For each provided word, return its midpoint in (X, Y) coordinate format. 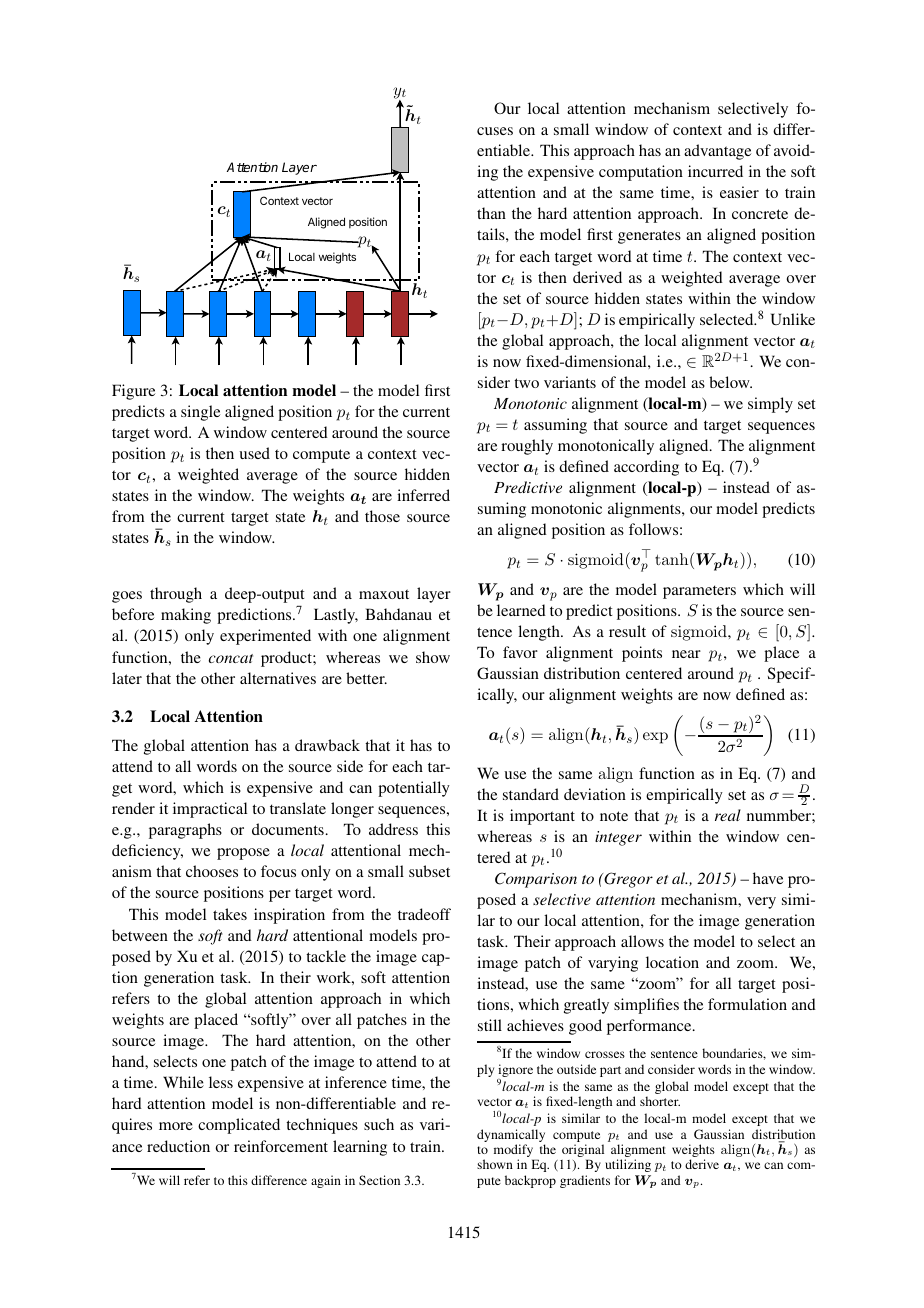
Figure (133, 392)
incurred (715, 171)
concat (231, 658)
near (686, 654)
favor (520, 652)
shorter (660, 1101)
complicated (239, 1126)
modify (515, 1152)
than (491, 213)
